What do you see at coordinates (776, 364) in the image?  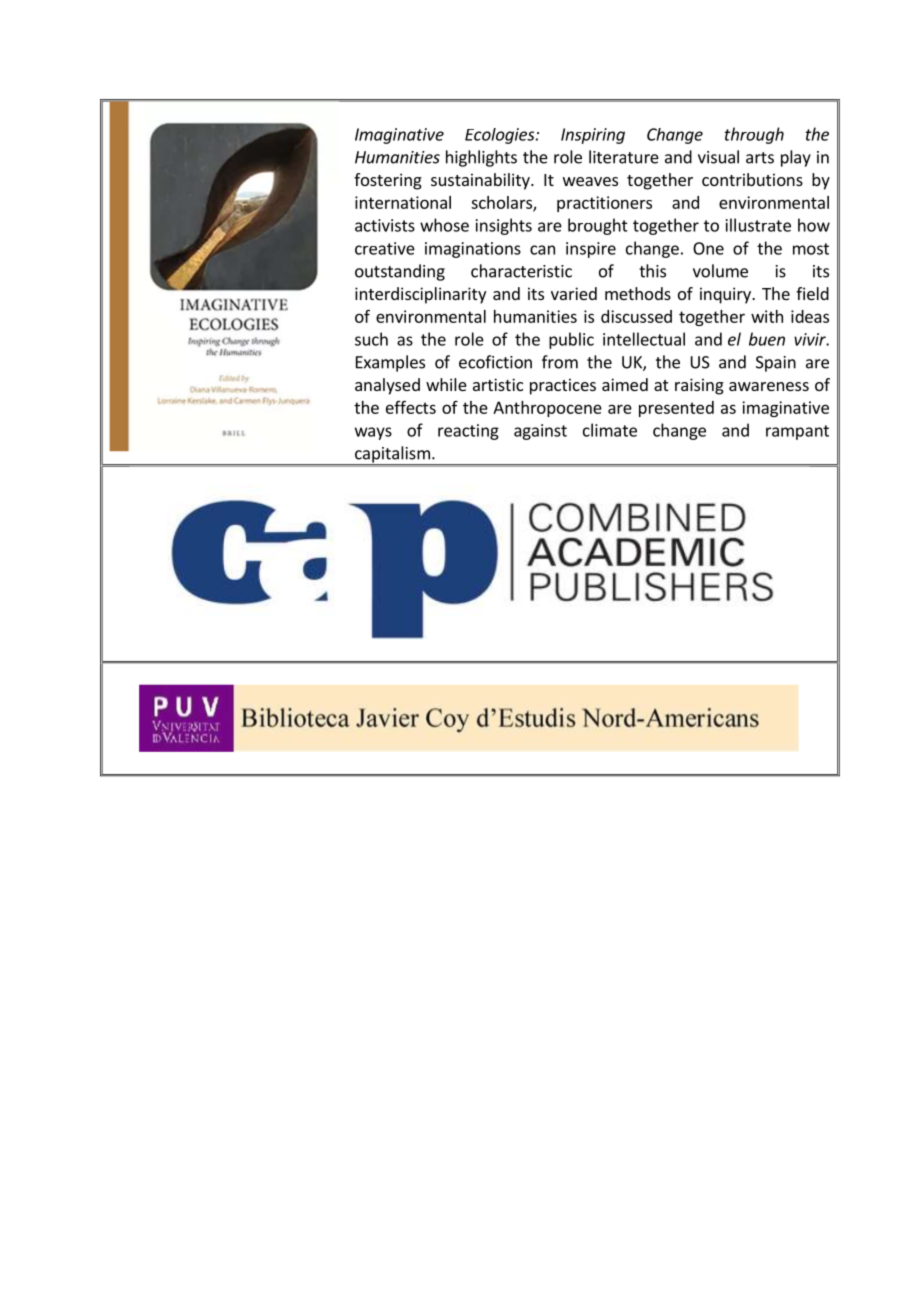 I see `Spain` at bounding box center [776, 364].
